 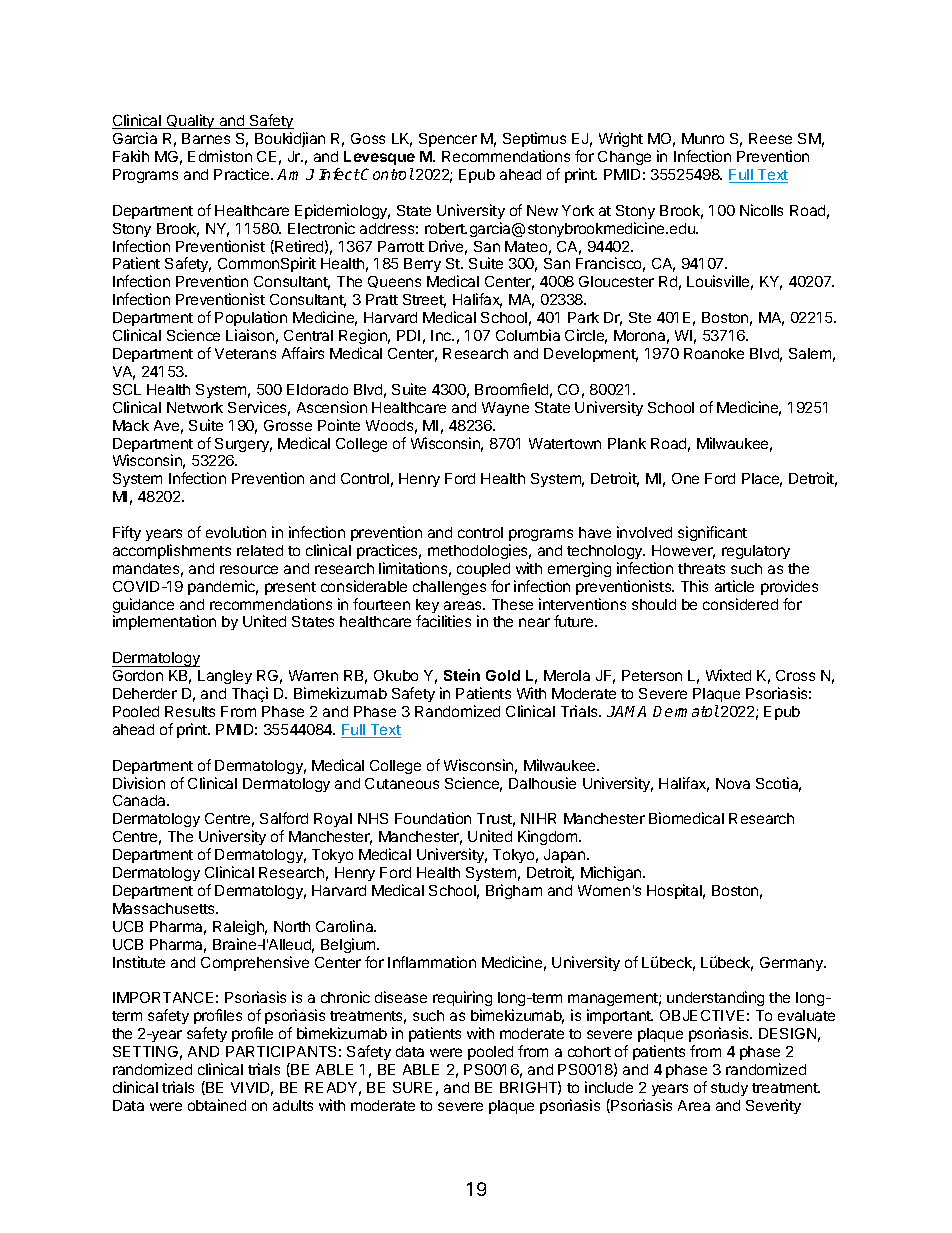 I want to click on implementation, so click(x=164, y=622).
